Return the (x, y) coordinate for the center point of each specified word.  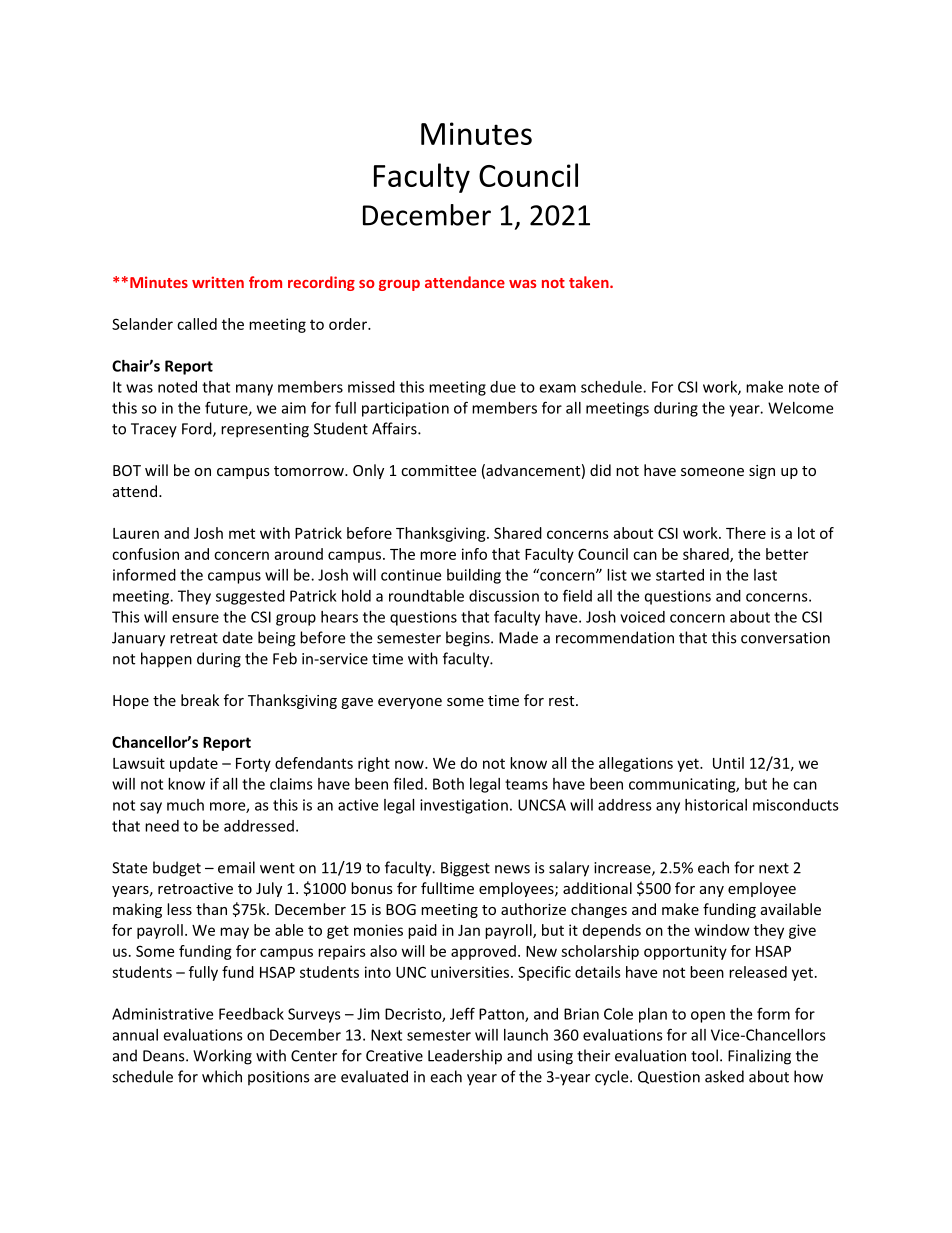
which (222, 1076)
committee (438, 470)
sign (762, 472)
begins (469, 639)
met (242, 533)
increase (623, 869)
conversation (785, 638)
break (200, 700)
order (349, 324)
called (197, 324)
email (236, 867)
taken (590, 282)
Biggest (465, 869)
